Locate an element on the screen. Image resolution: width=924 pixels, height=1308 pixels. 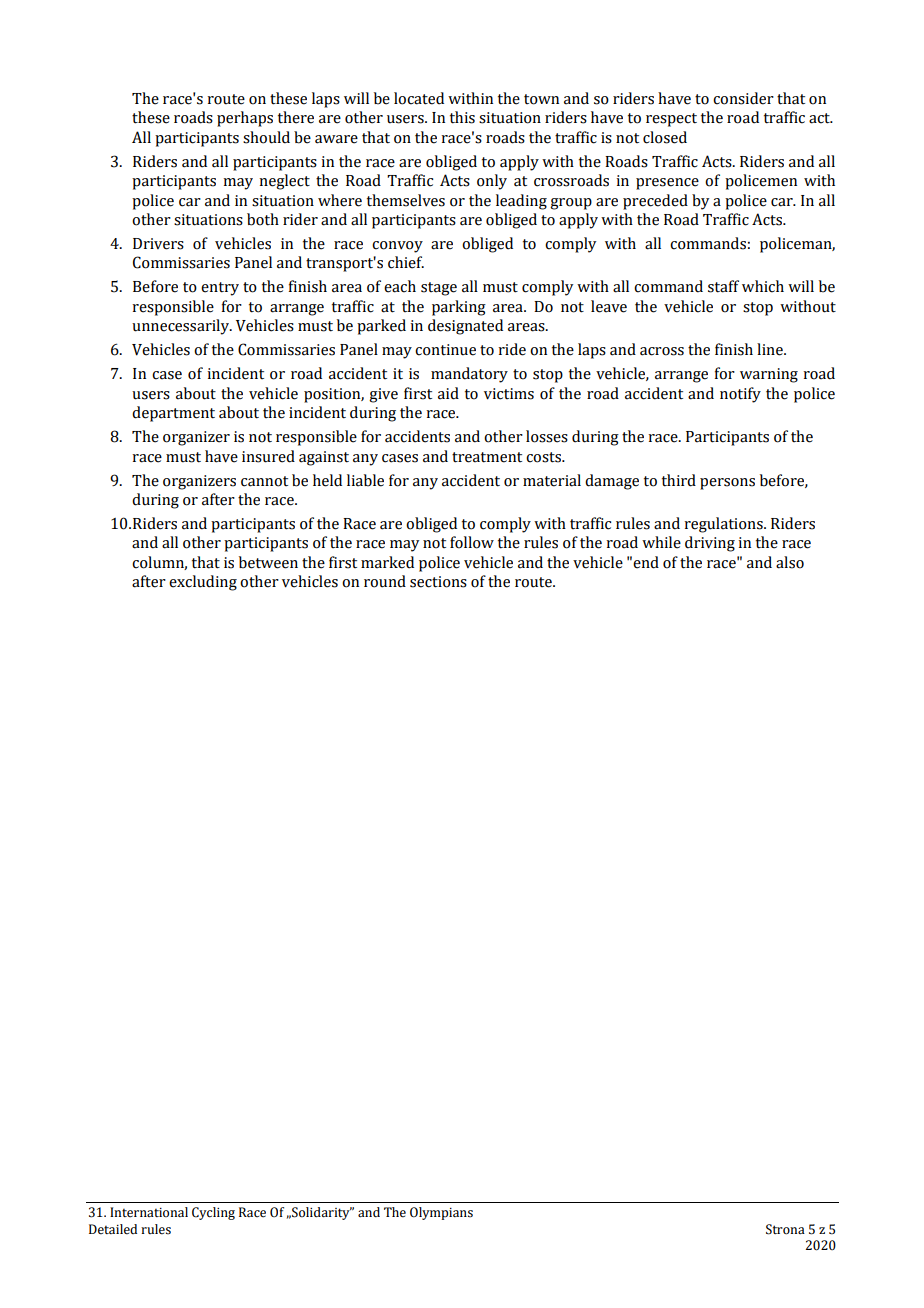
excluding is located at coordinates (203, 583).
